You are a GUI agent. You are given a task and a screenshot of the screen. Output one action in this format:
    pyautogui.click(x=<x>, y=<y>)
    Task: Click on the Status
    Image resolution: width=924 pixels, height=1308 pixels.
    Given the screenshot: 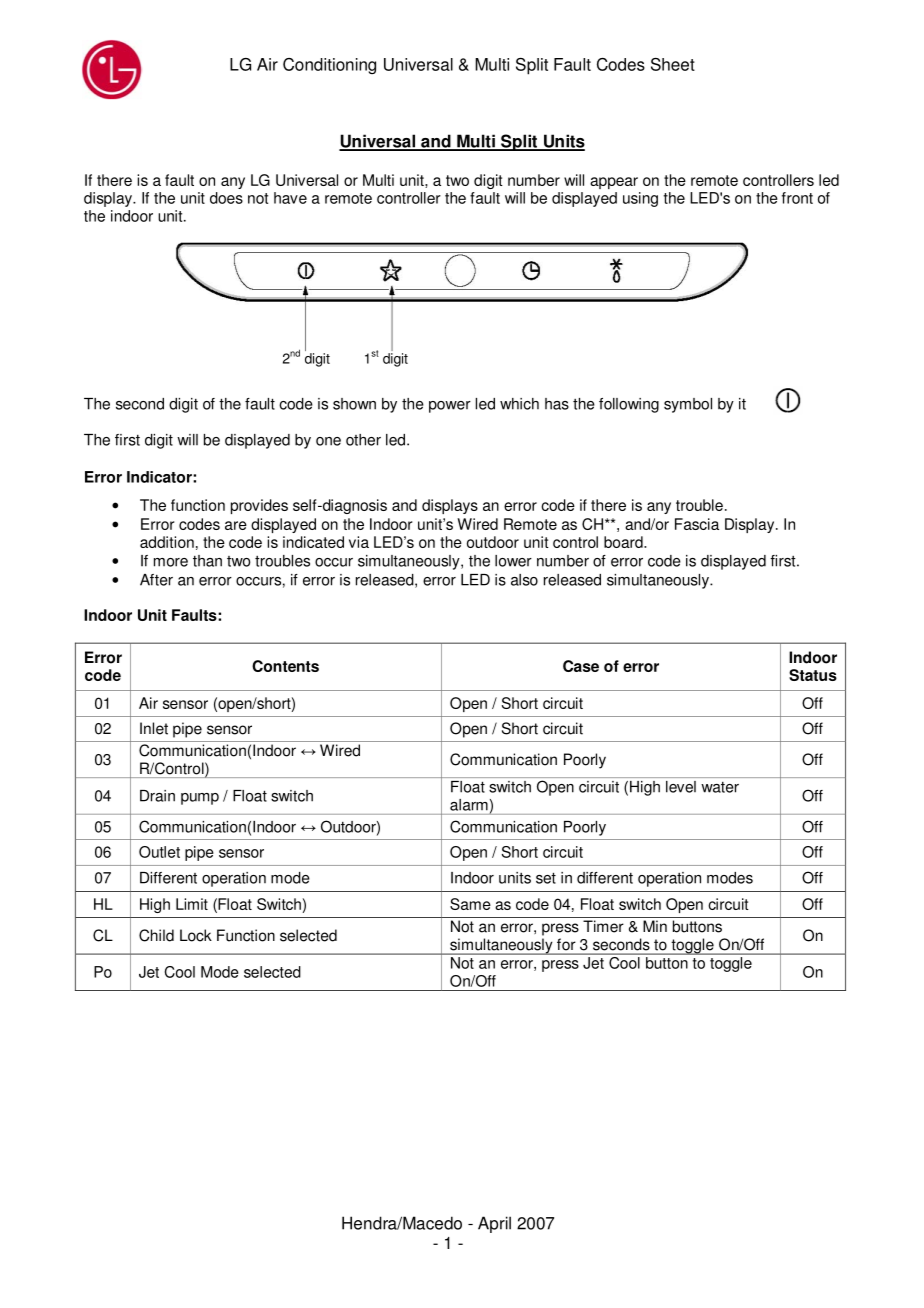 What is the action you would take?
    pyautogui.click(x=813, y=675)
